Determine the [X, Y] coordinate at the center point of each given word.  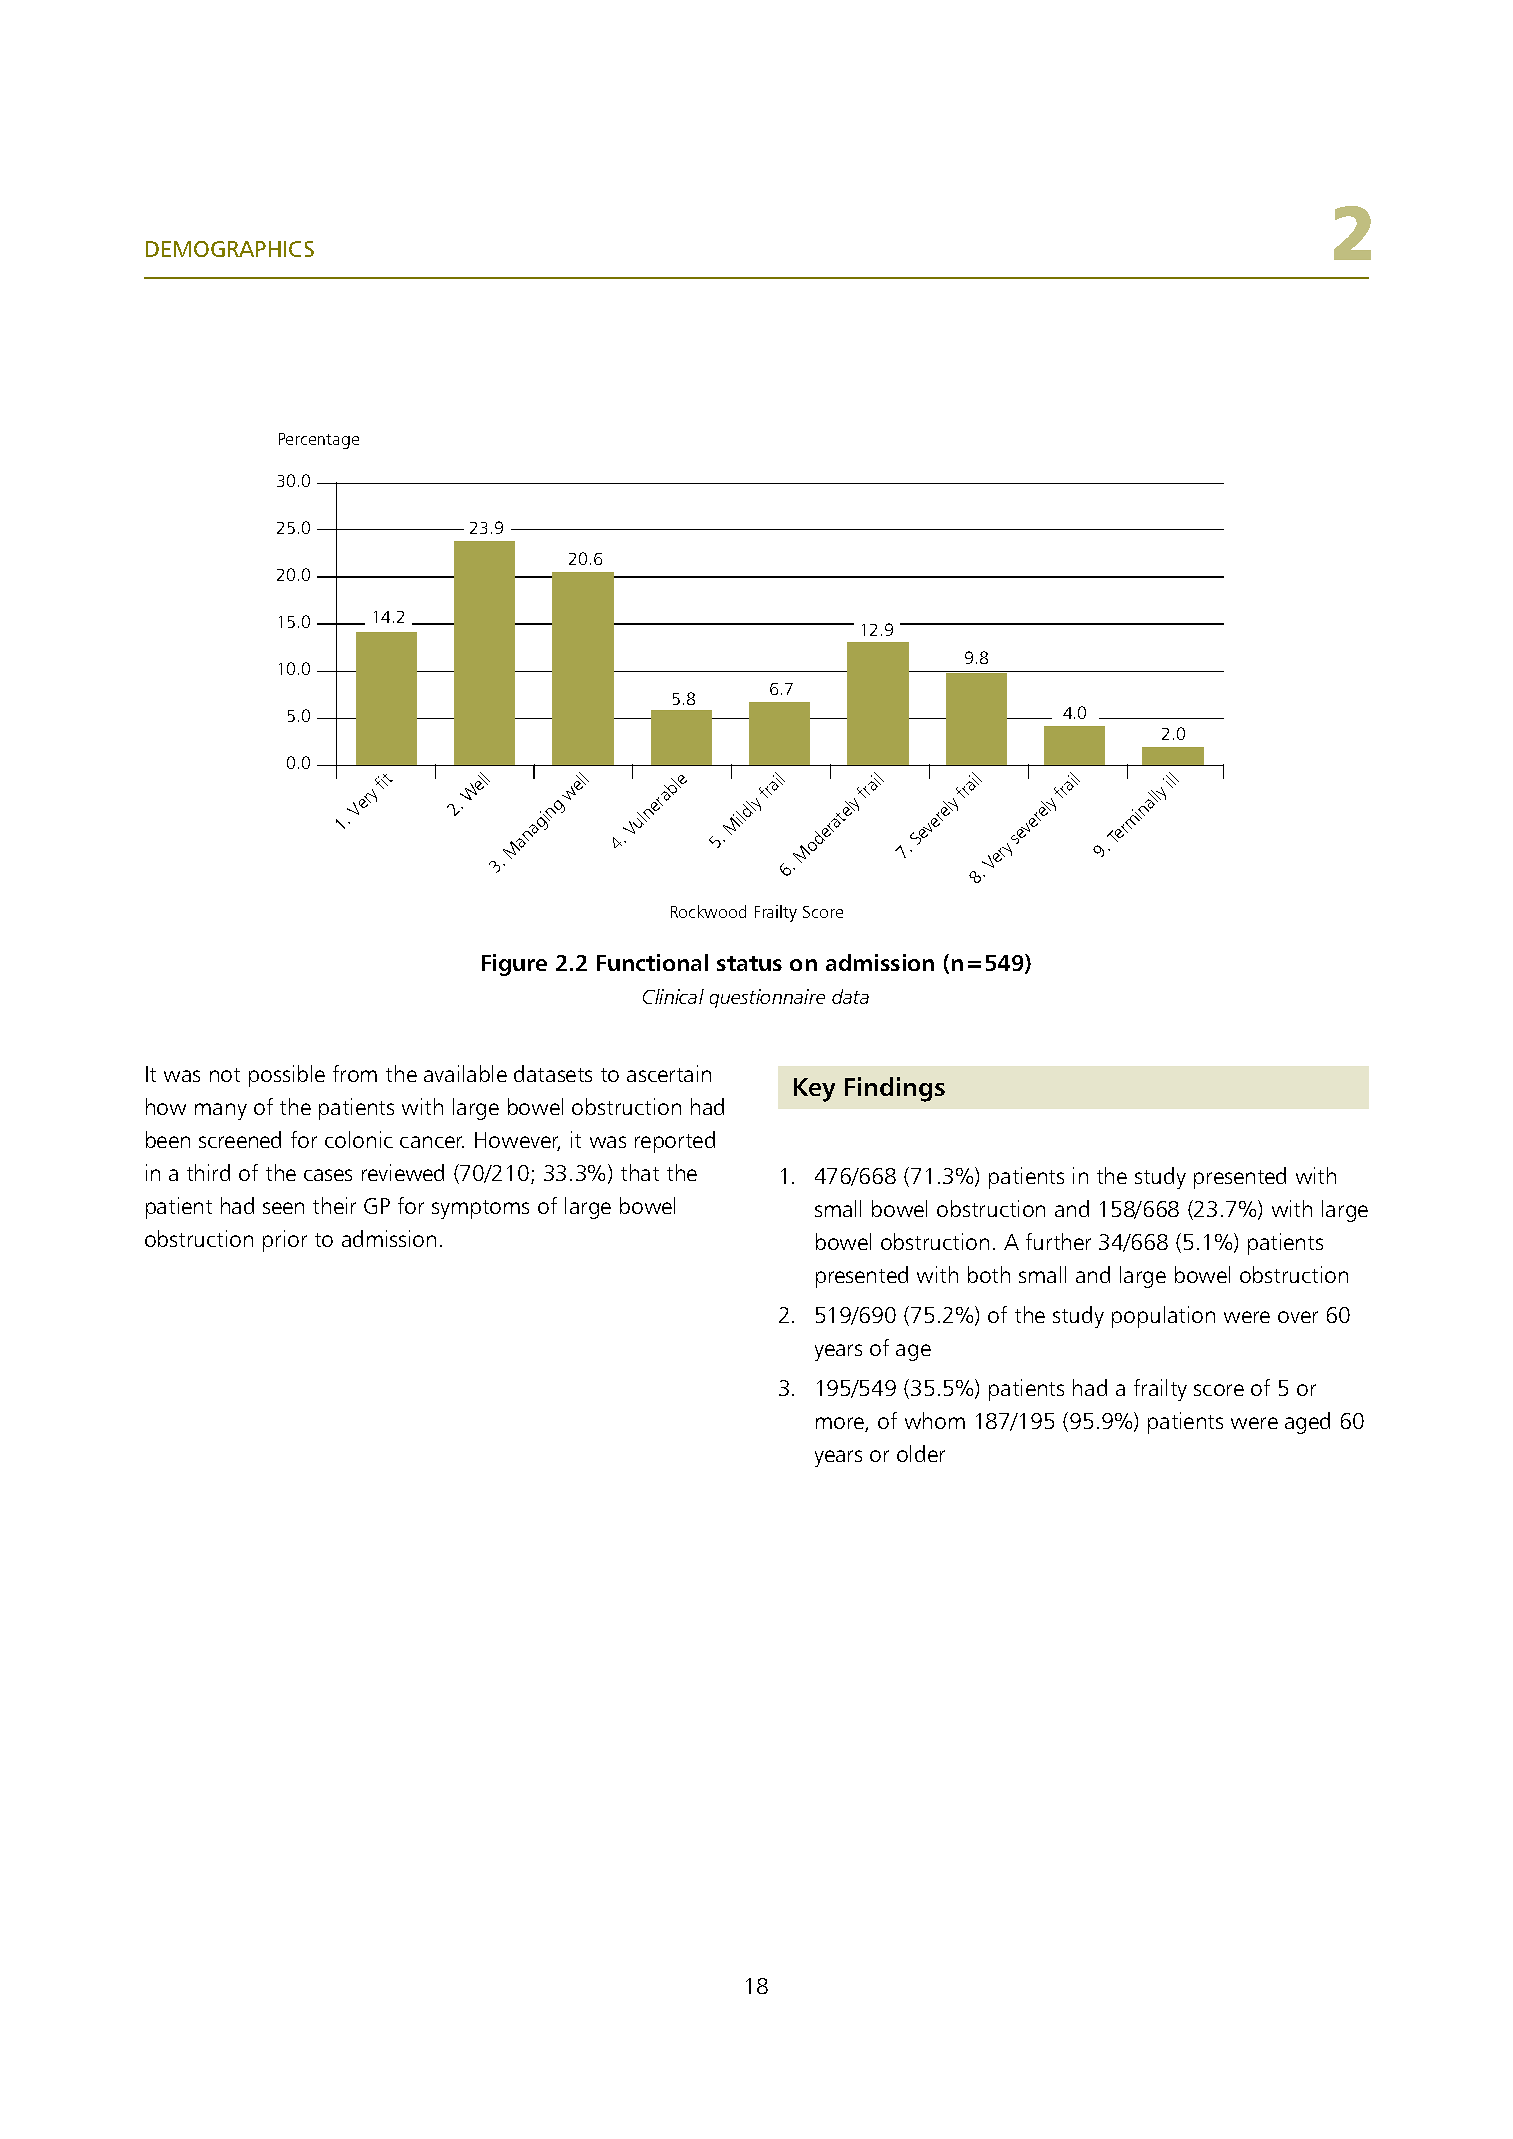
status [749, 963]
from [355, 1073]
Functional [652, 962]
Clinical [673, 996]
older [921, 1453]
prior [285, 1241]
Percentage [319, 441]
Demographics [230, 249]
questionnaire [767, 998]
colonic [359, 1139]
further [1058, 1241]
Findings [895, 1089]
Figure [514, 965]
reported [675, 1142]
